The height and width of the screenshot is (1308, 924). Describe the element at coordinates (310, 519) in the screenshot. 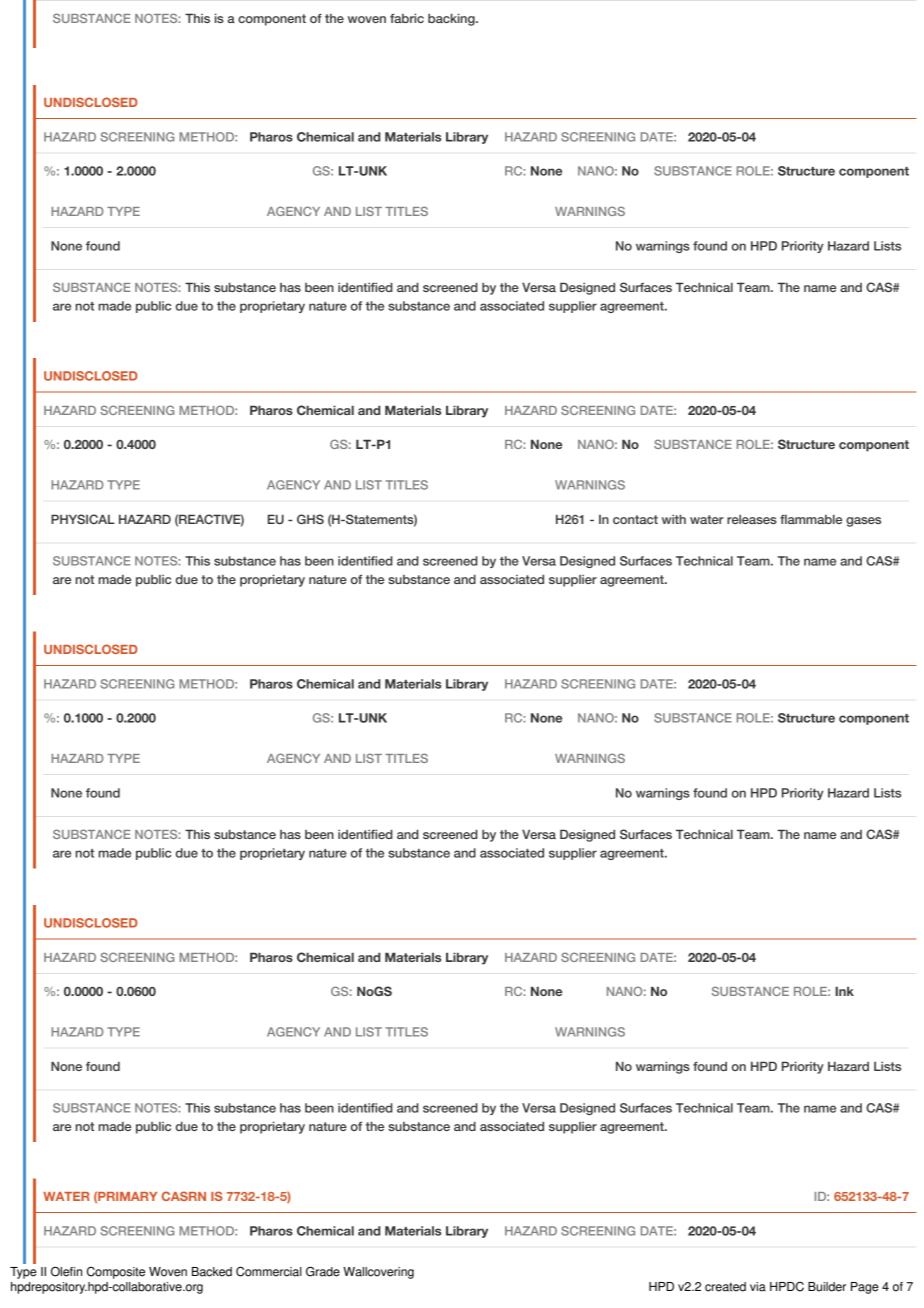

I see `GHS` at that location.
